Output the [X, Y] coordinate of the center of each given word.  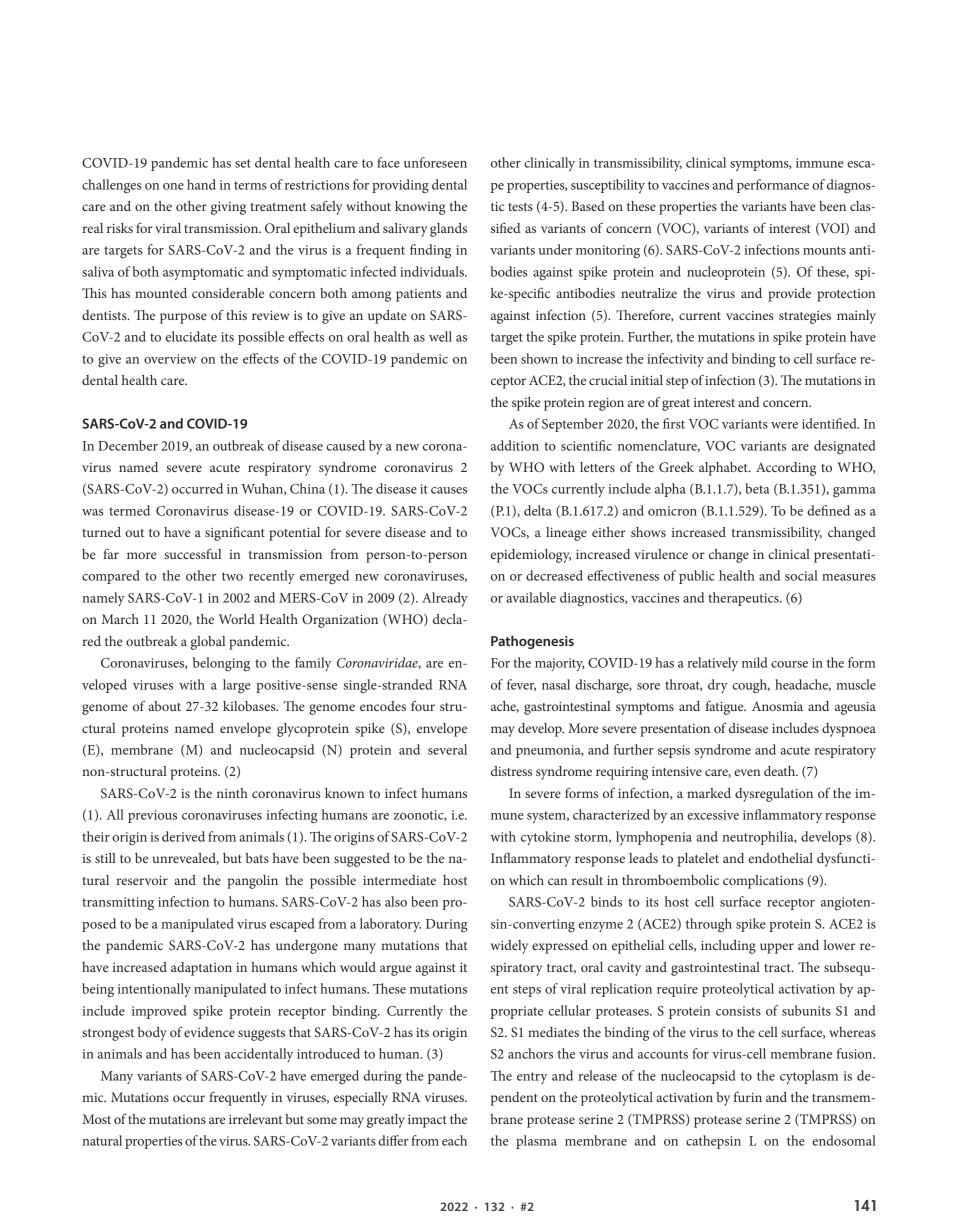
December [128, 445]
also [396, 901]
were [784, 425]
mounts [824, 250]
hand [201, 184]
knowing [420, 208]
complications [763, 882]
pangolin [252, 882]
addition [515, 445]
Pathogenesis [532, 642]
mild [754, 662]
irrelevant [255, 1119]
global [208, 643]
